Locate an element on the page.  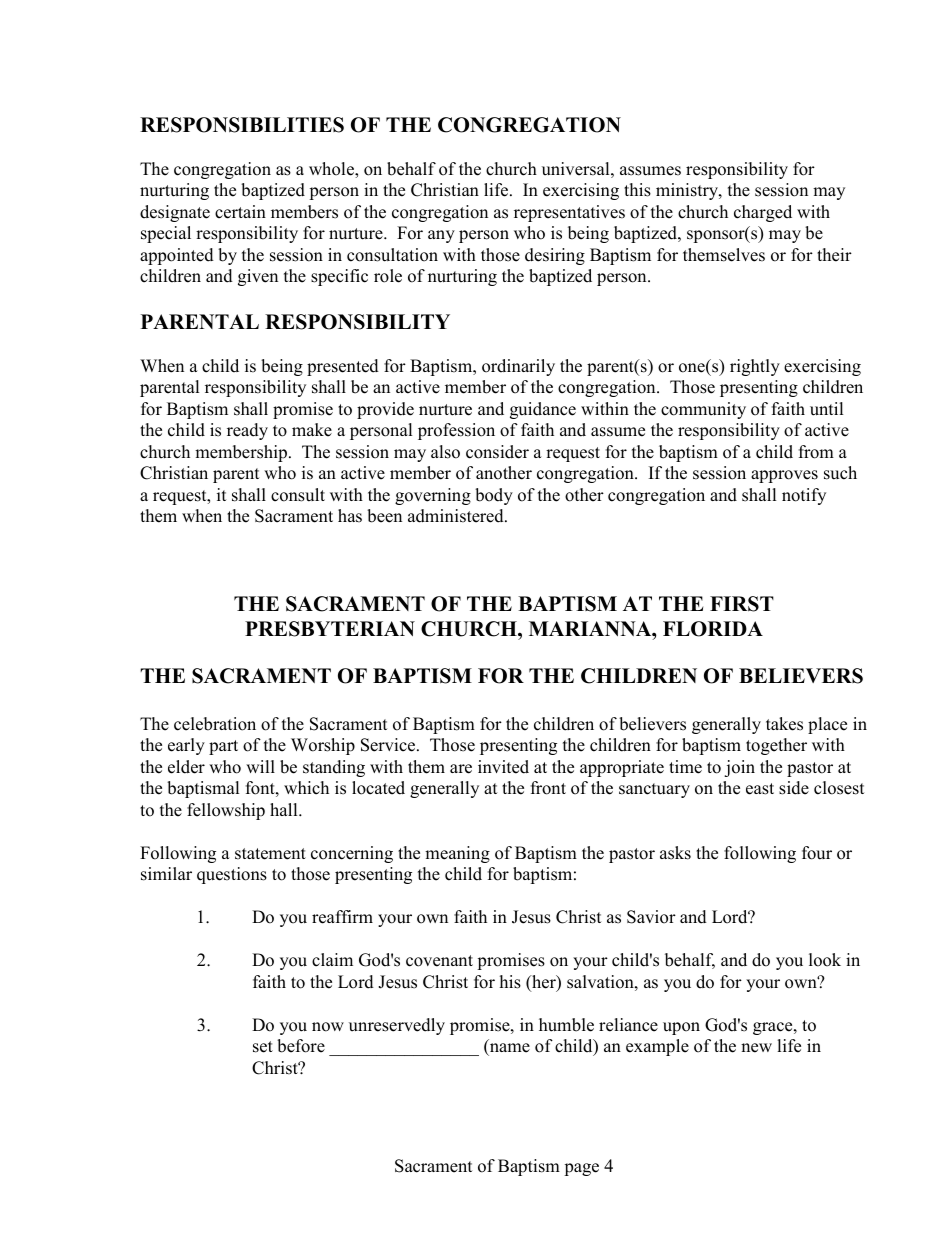
new is located at coordinates (756, 1048).
